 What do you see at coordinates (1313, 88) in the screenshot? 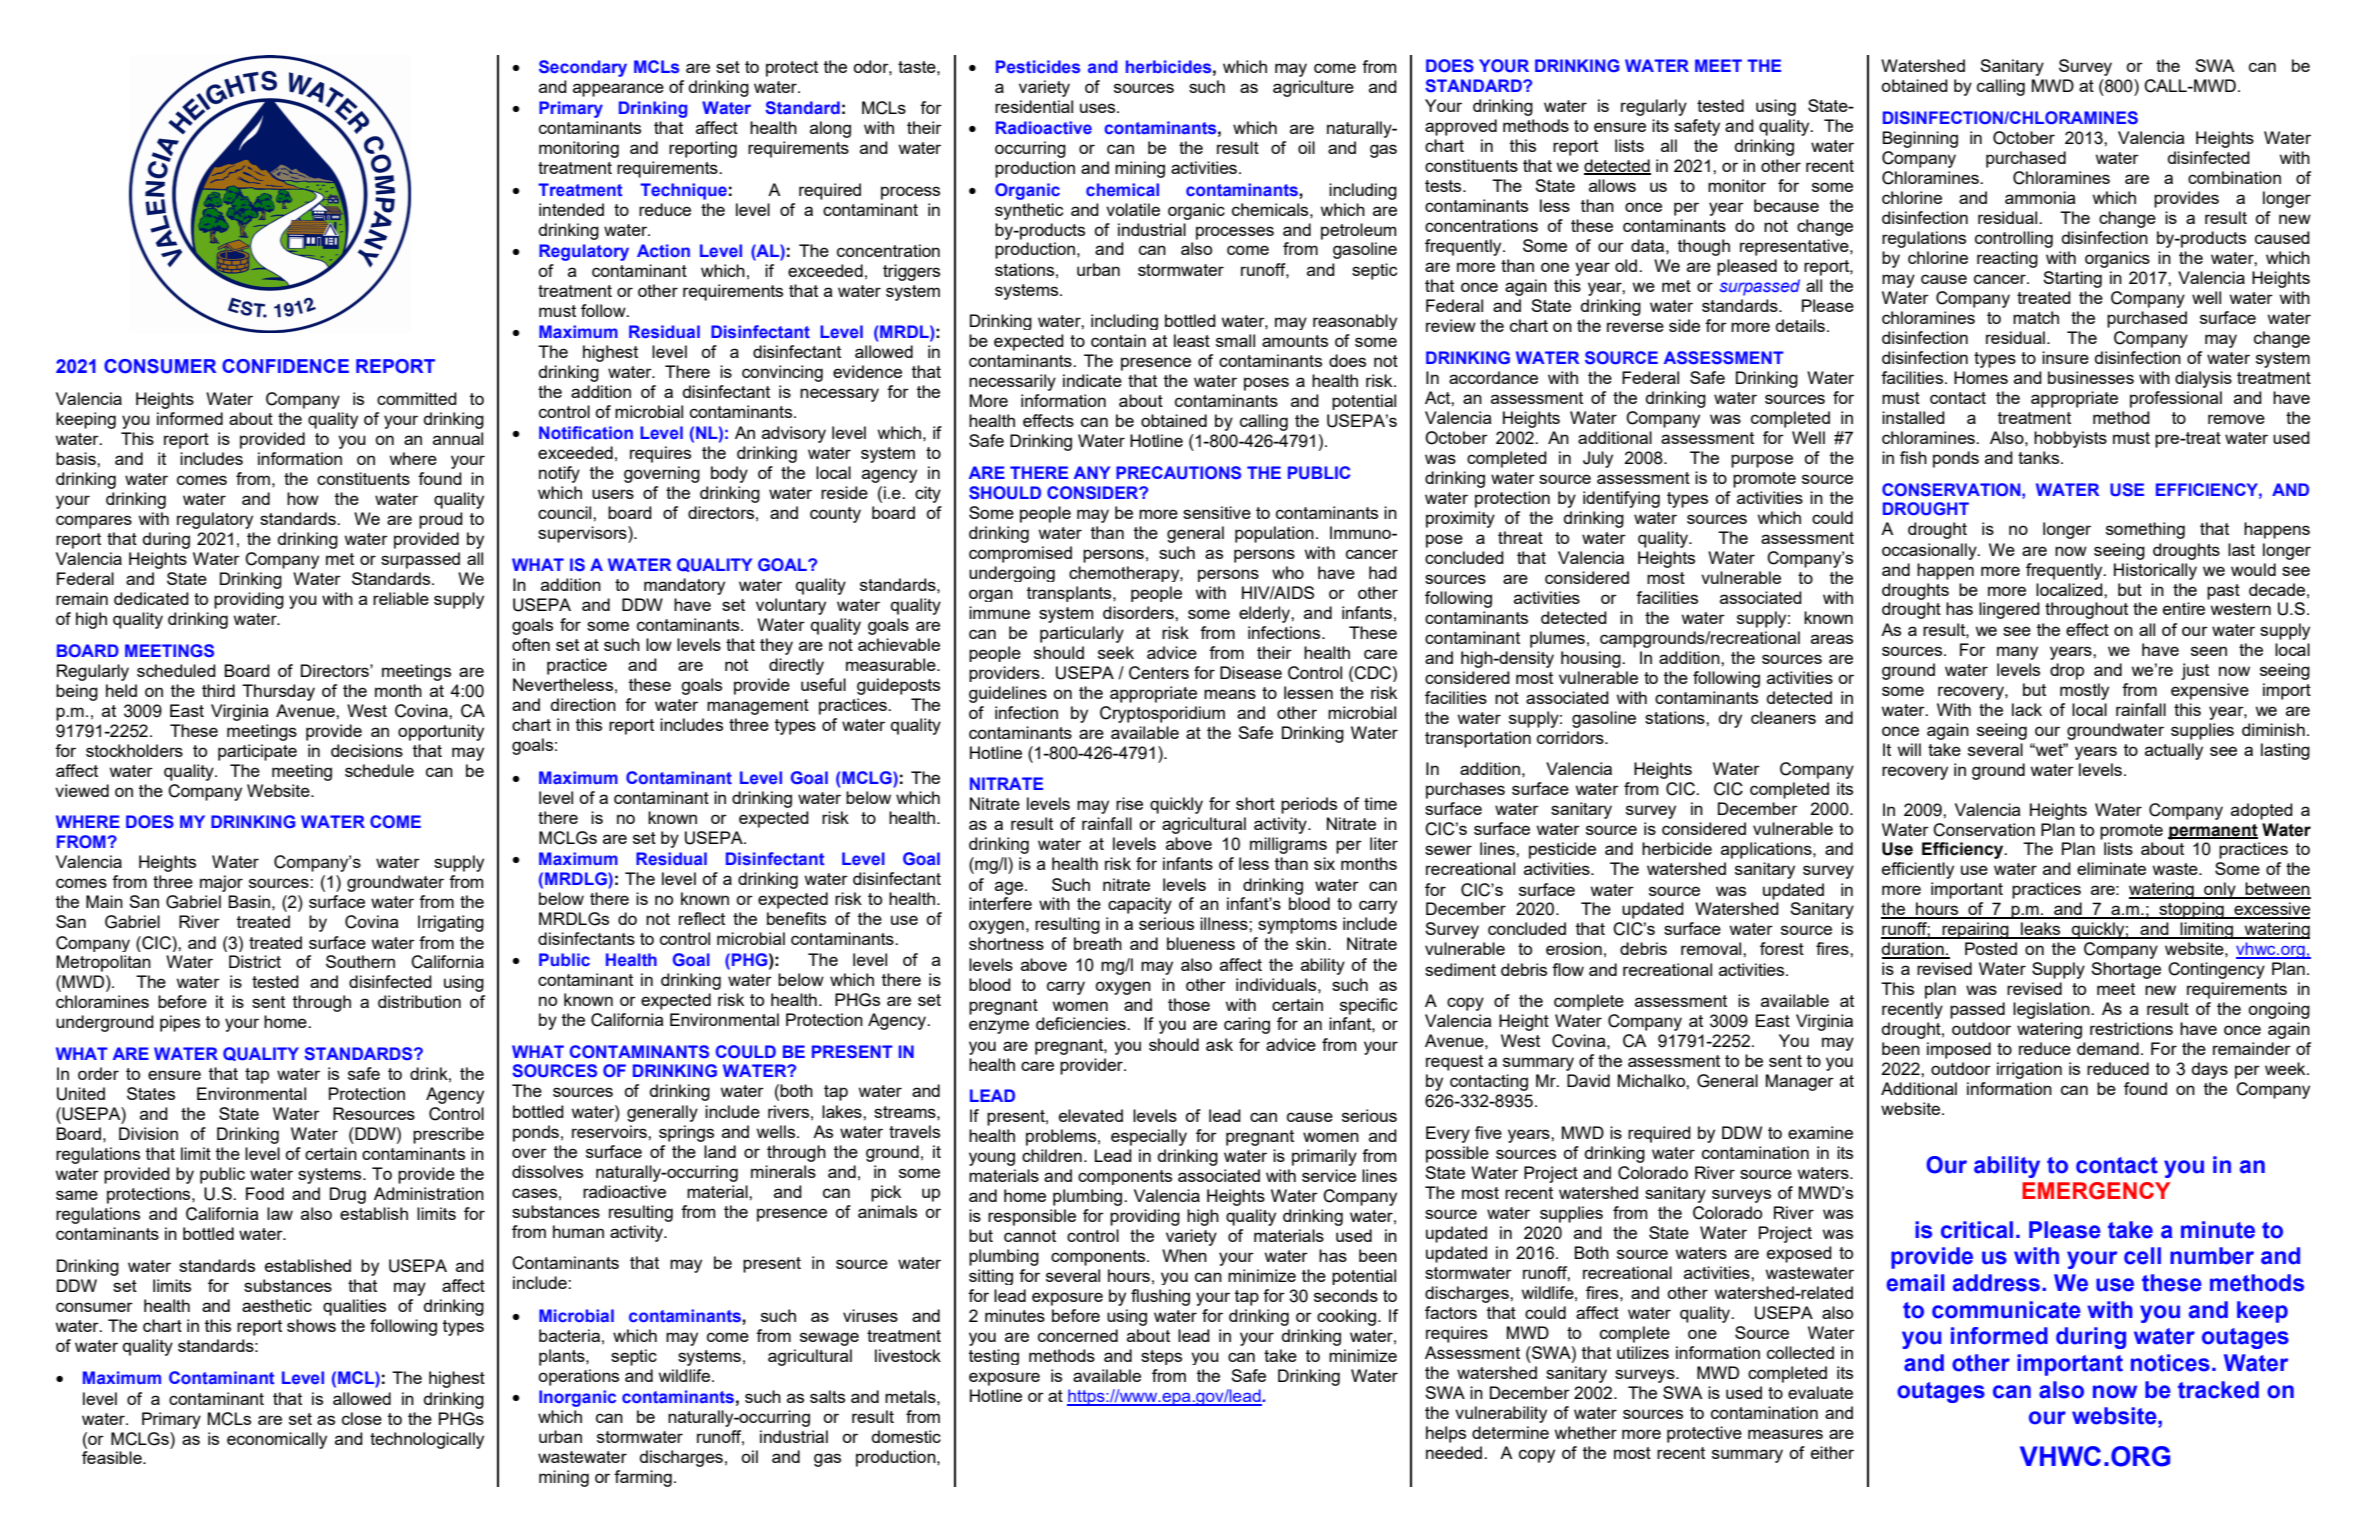
I see `agriculture` at bounding box center [1313, 88].
